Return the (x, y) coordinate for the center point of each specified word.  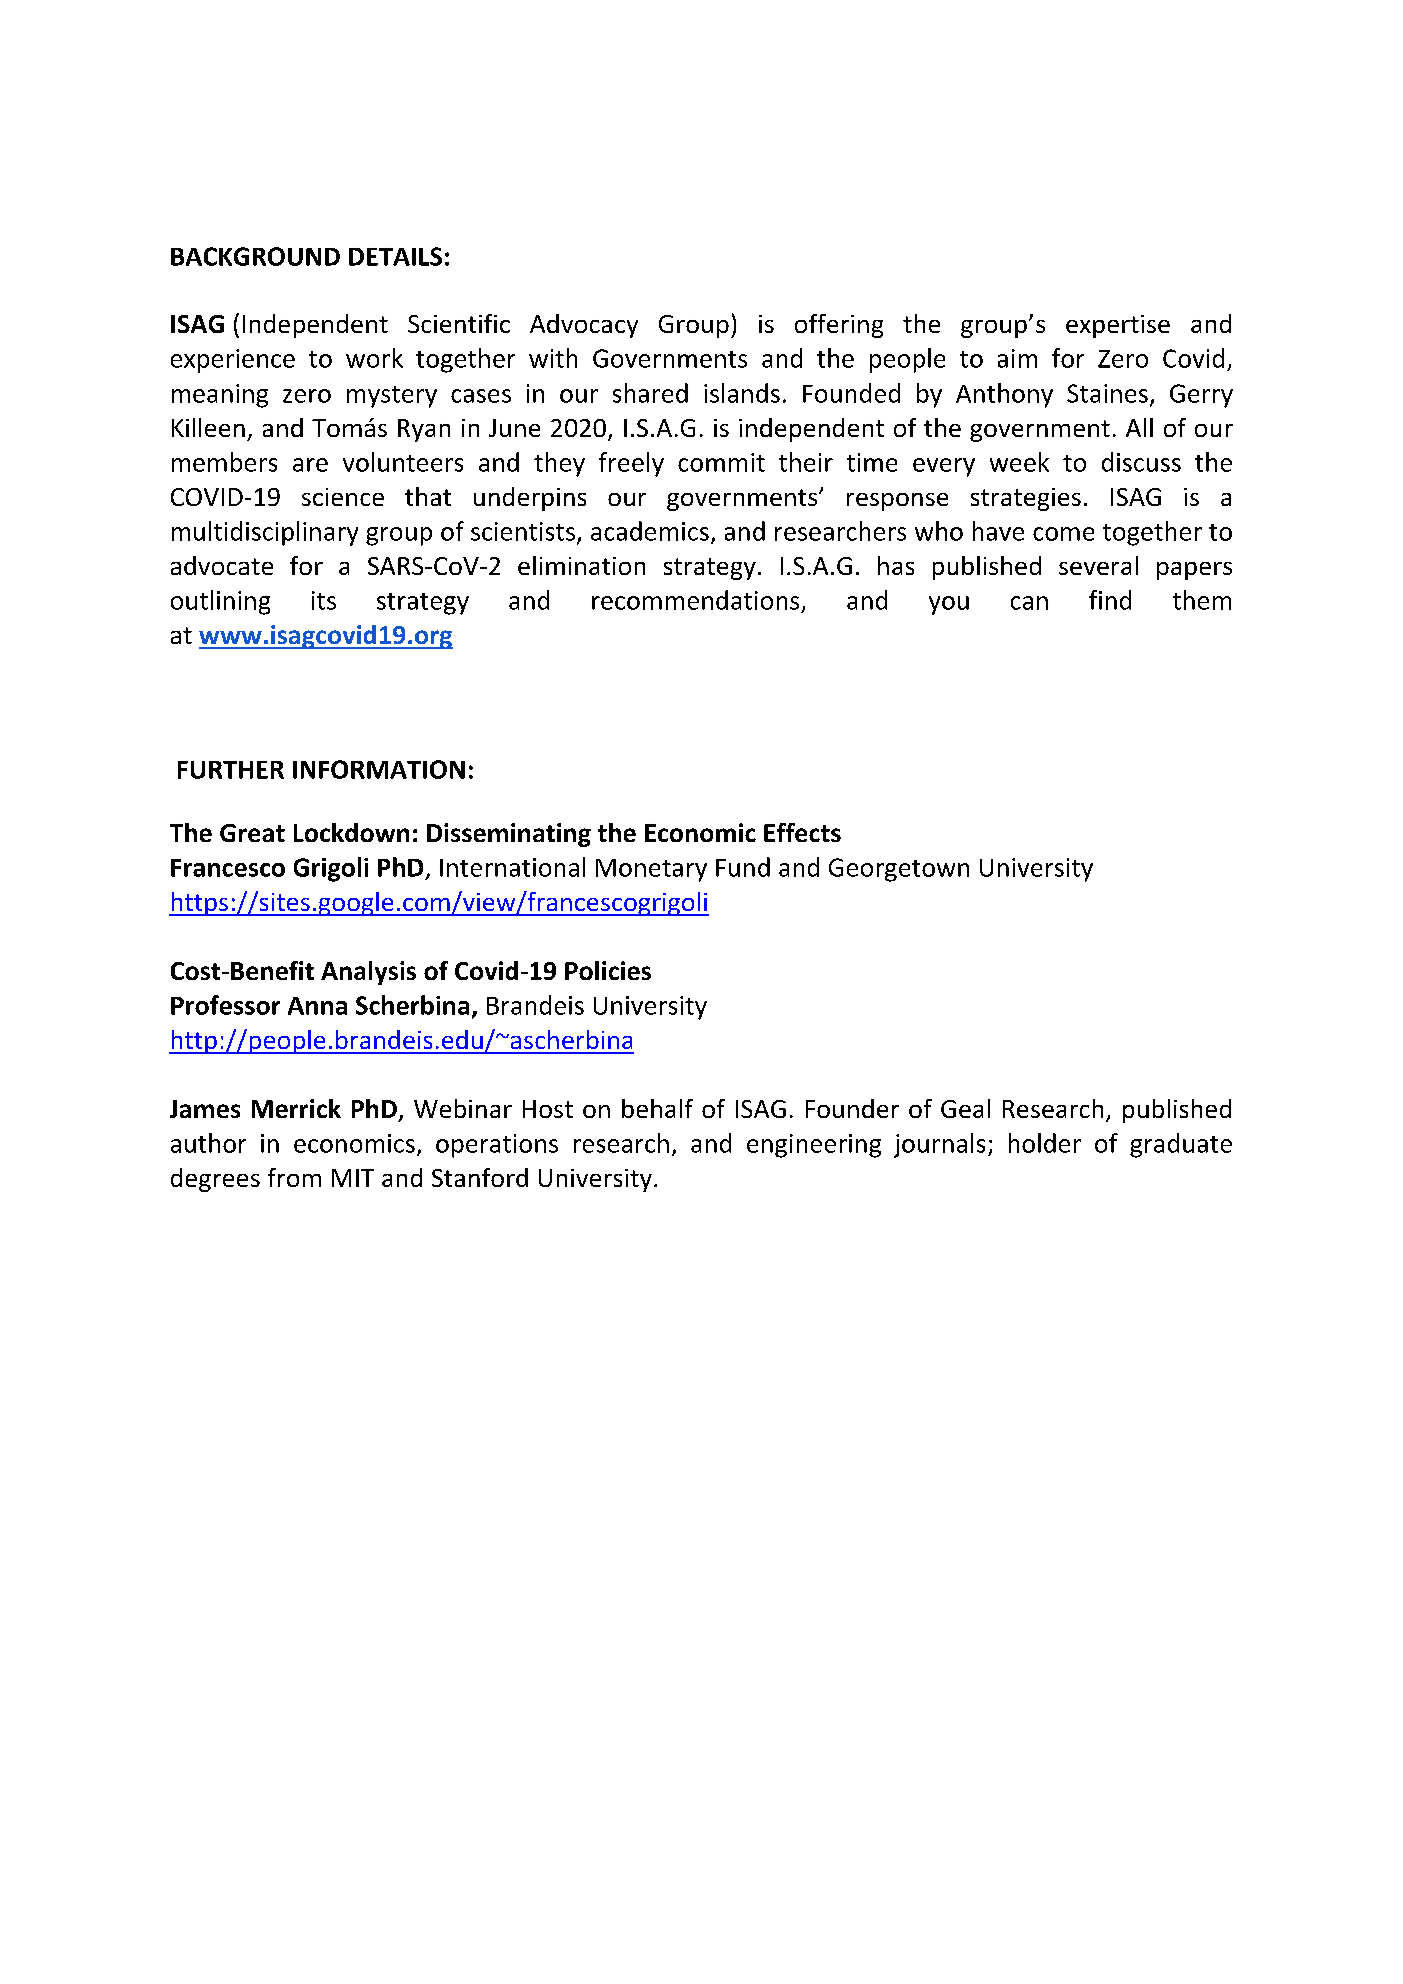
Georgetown (899, 870)
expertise (1118, 326)
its (324, 600)
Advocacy (584, 326)
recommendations (695, 600)
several (1098, 565)
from (294, 1177)
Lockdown (351, 832)
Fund (743, 867)
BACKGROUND (255, 256)
